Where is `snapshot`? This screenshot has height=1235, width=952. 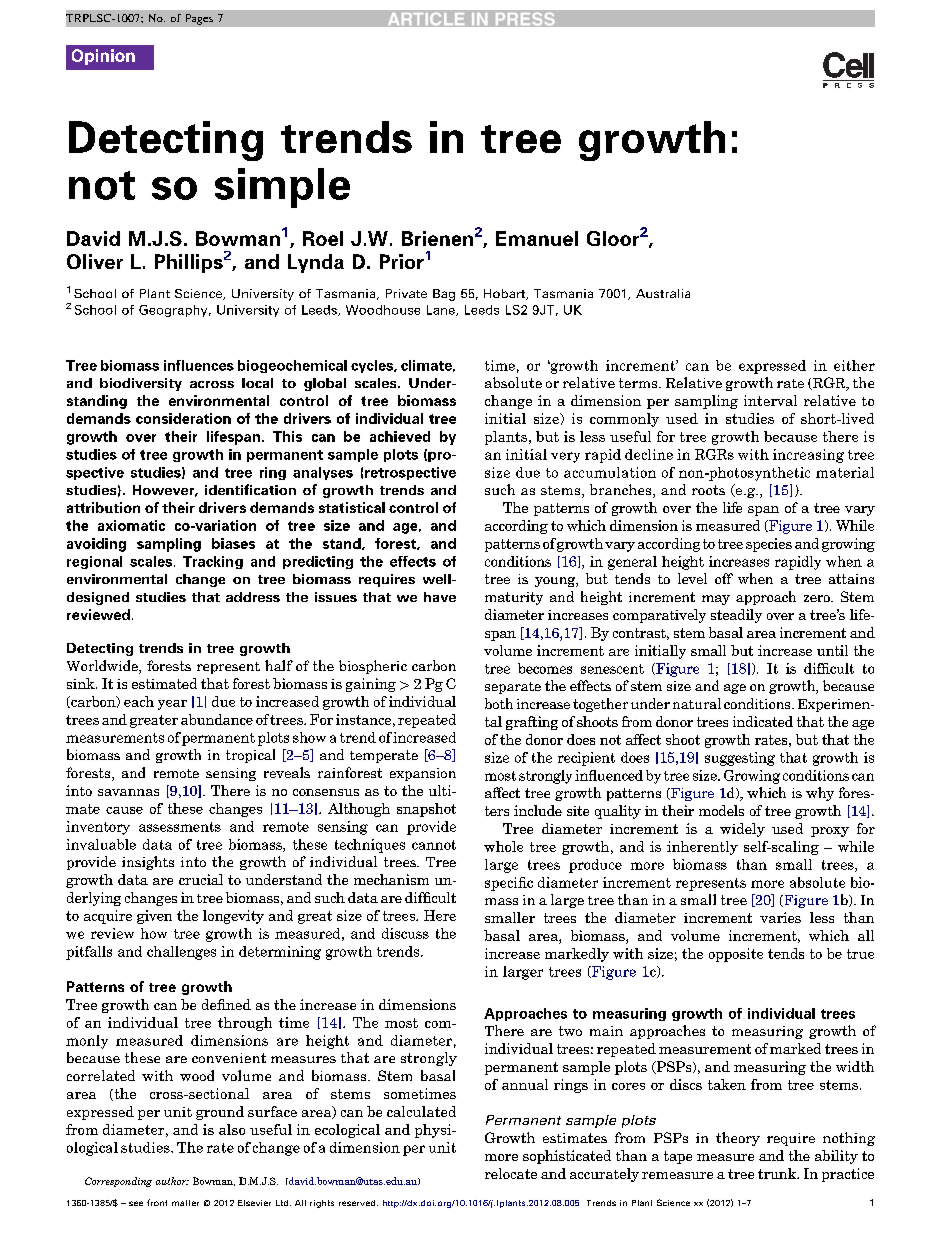
snapshot is located at coordinates (426, 810).
